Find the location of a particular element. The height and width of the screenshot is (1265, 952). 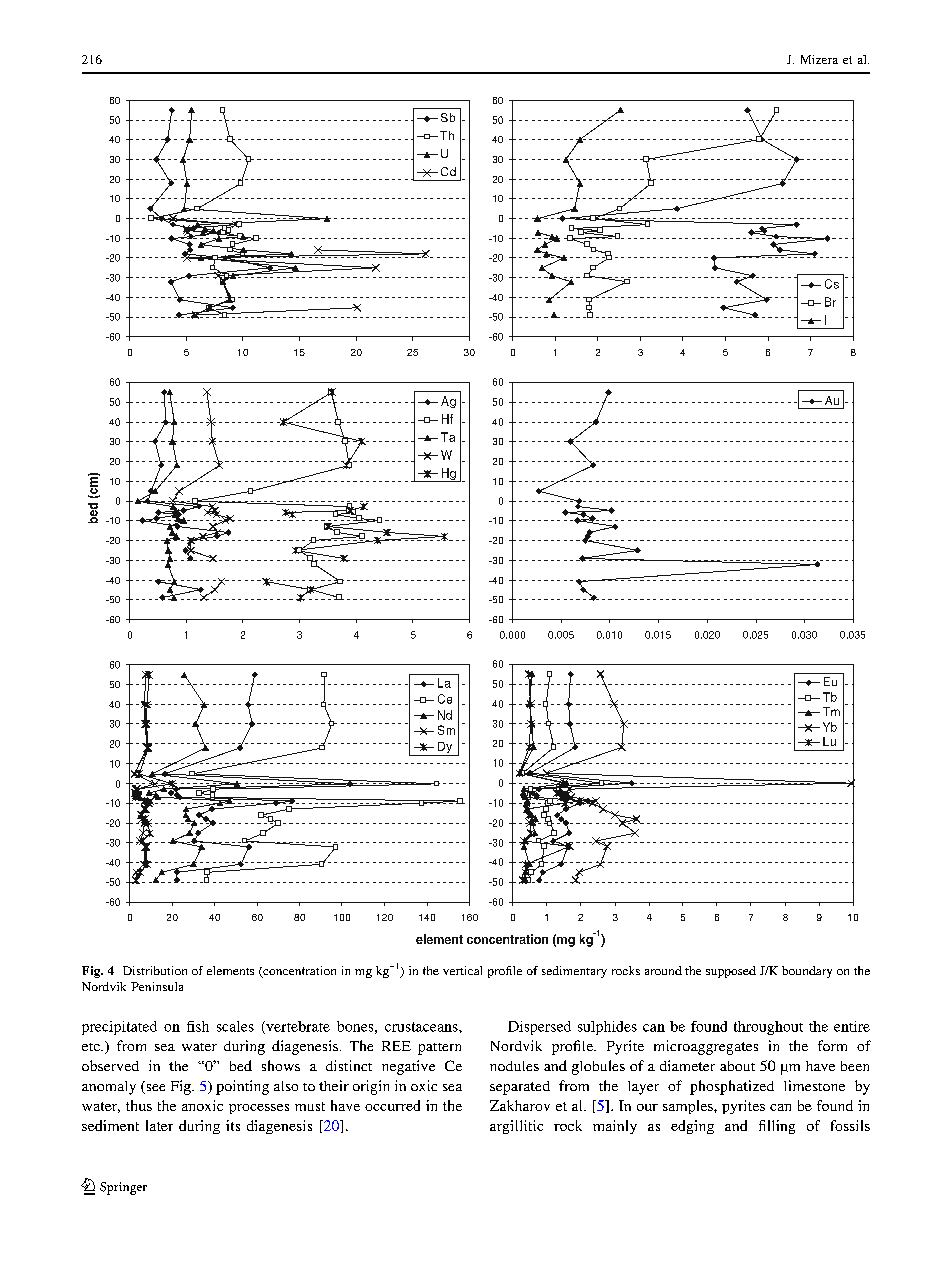

vertical is located at coordinates (462, 970).
